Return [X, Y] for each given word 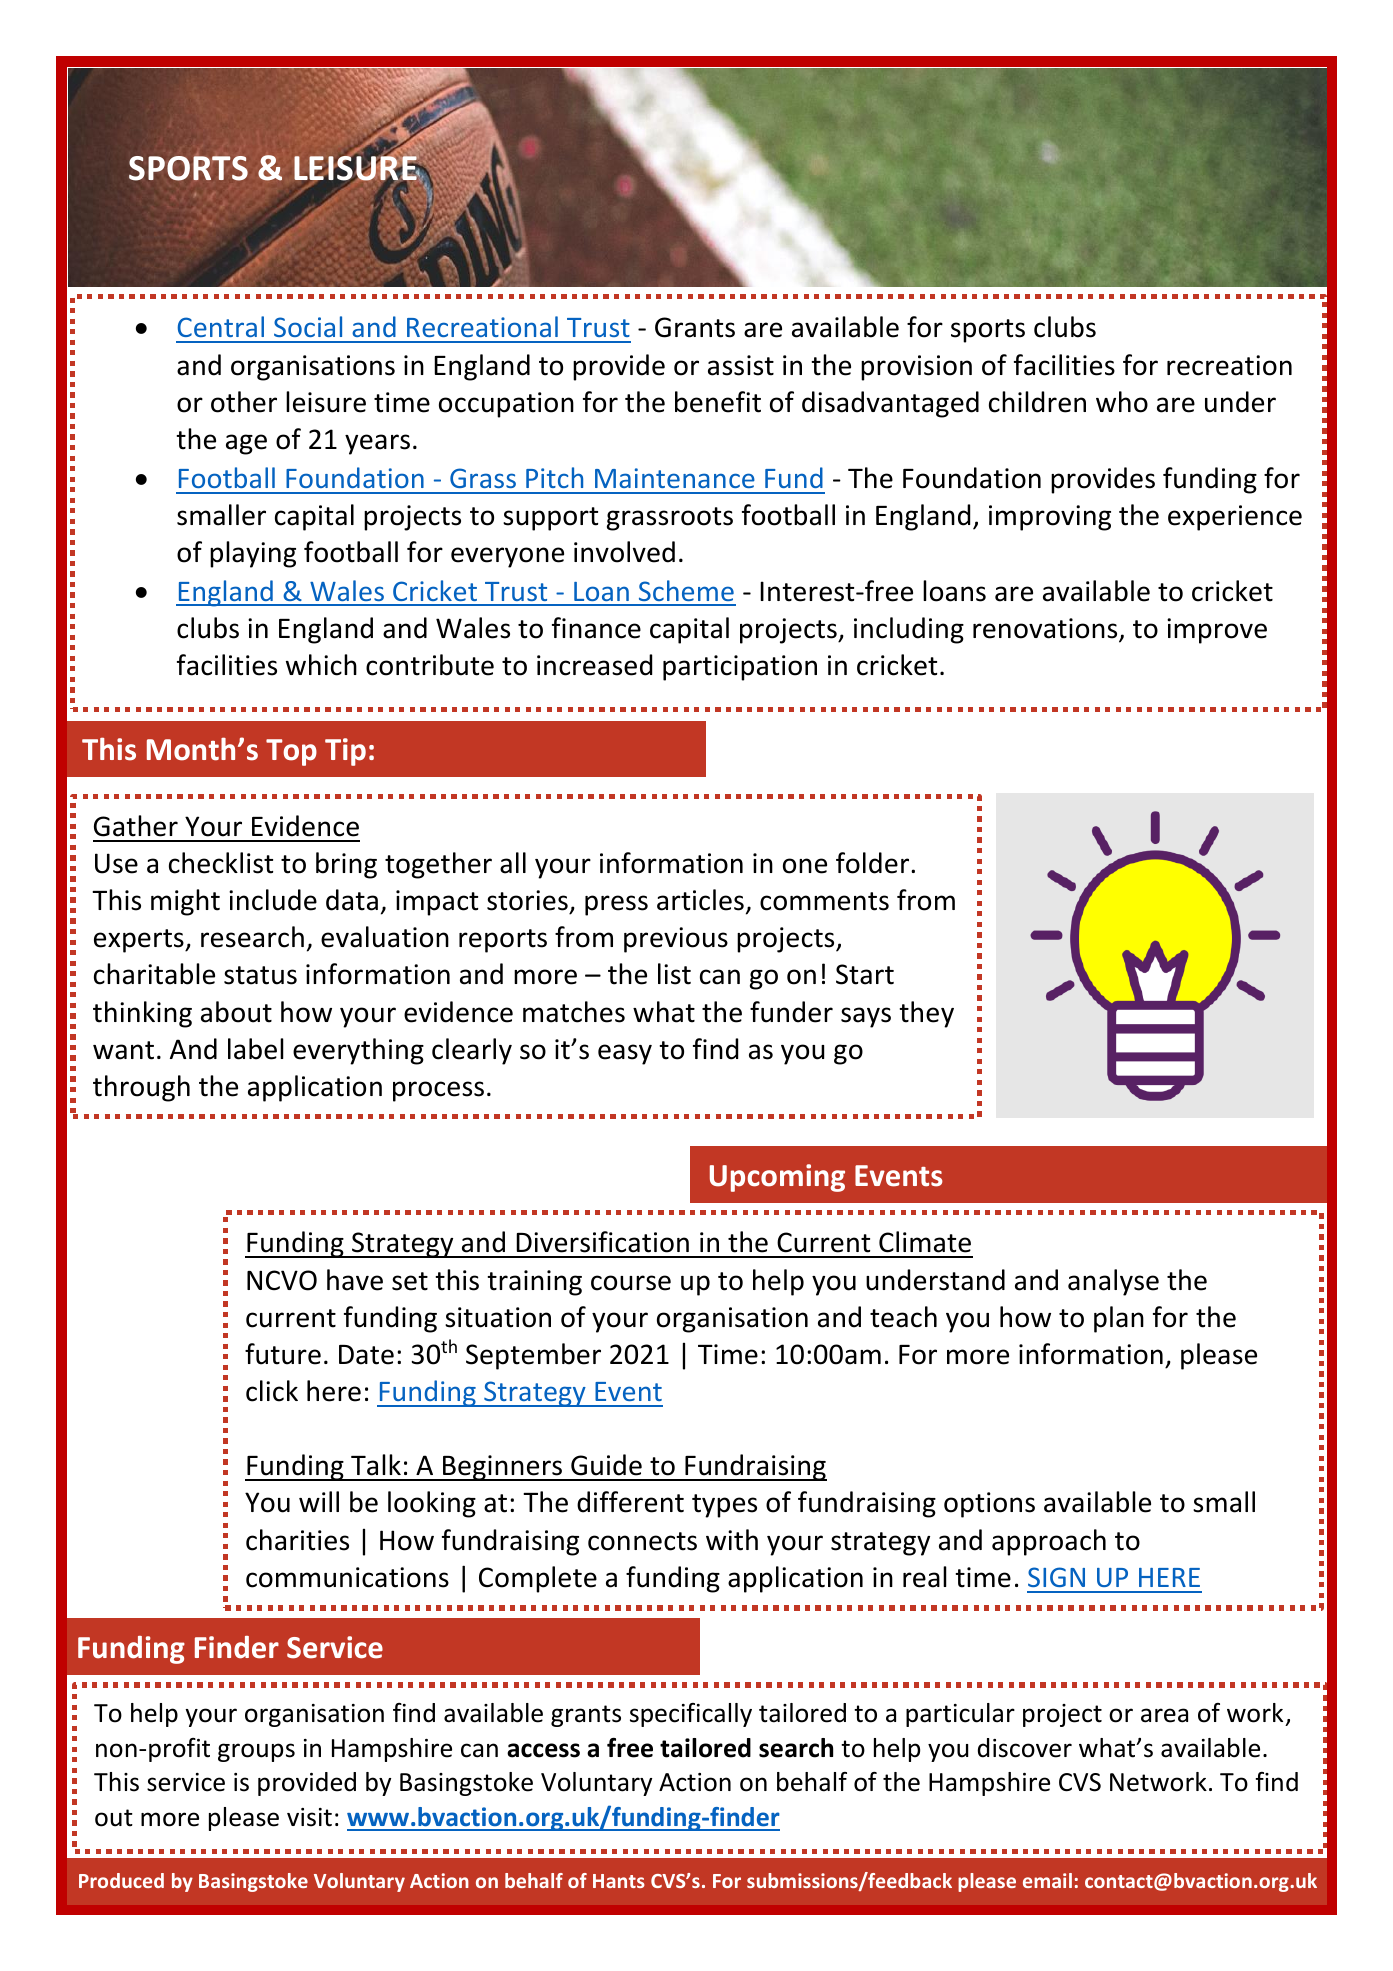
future [283, 1354]
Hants [619, 1881]
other [244, 402]
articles [700, 900]
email [1047, 1880]
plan [1119, 1319]
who [1122, 402]
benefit [718, 402]
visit [309, 1817]
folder [874, 863]
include [273, 900]
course [631, 1283]
